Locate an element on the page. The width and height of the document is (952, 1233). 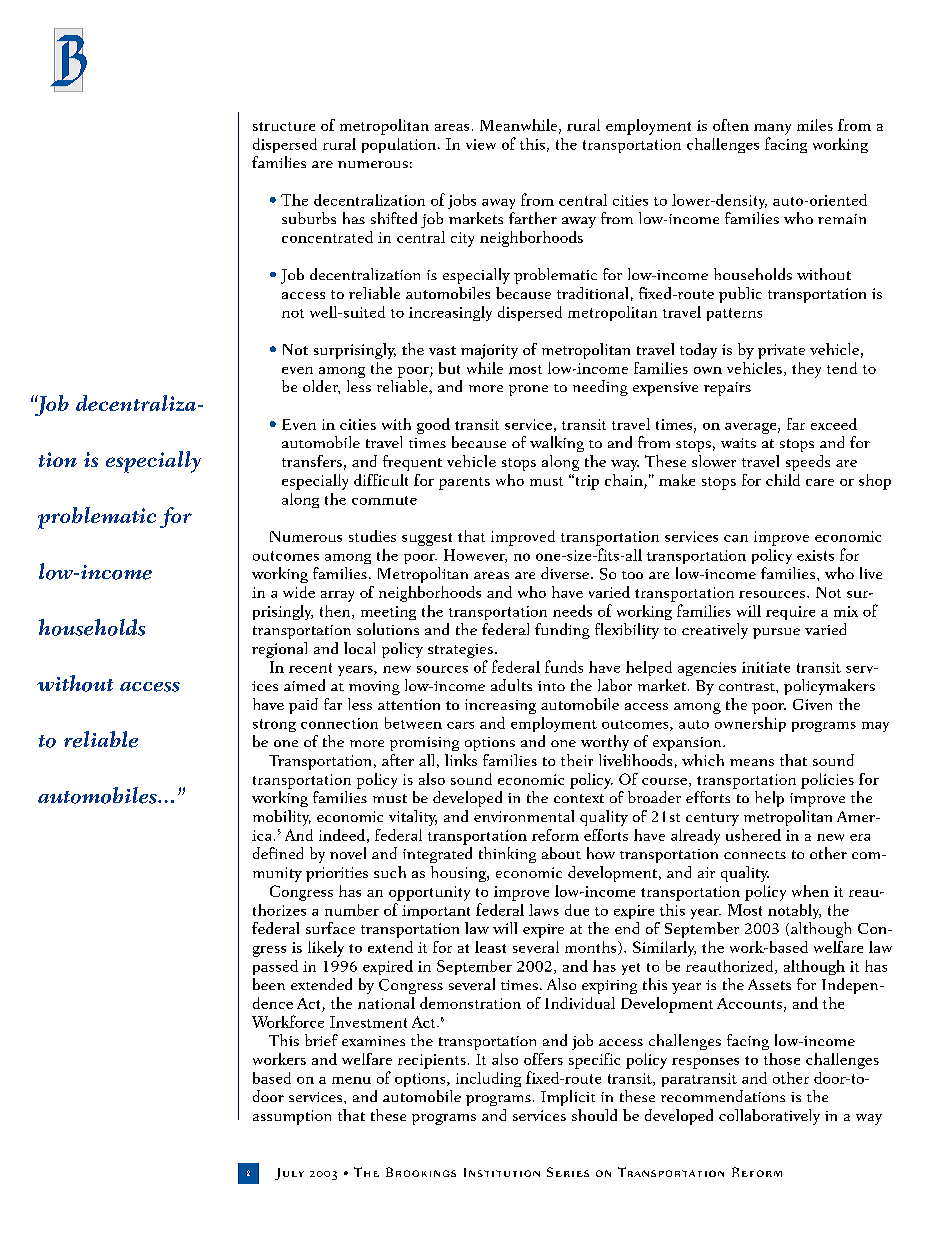
local is located at coordinates (359, 648).
